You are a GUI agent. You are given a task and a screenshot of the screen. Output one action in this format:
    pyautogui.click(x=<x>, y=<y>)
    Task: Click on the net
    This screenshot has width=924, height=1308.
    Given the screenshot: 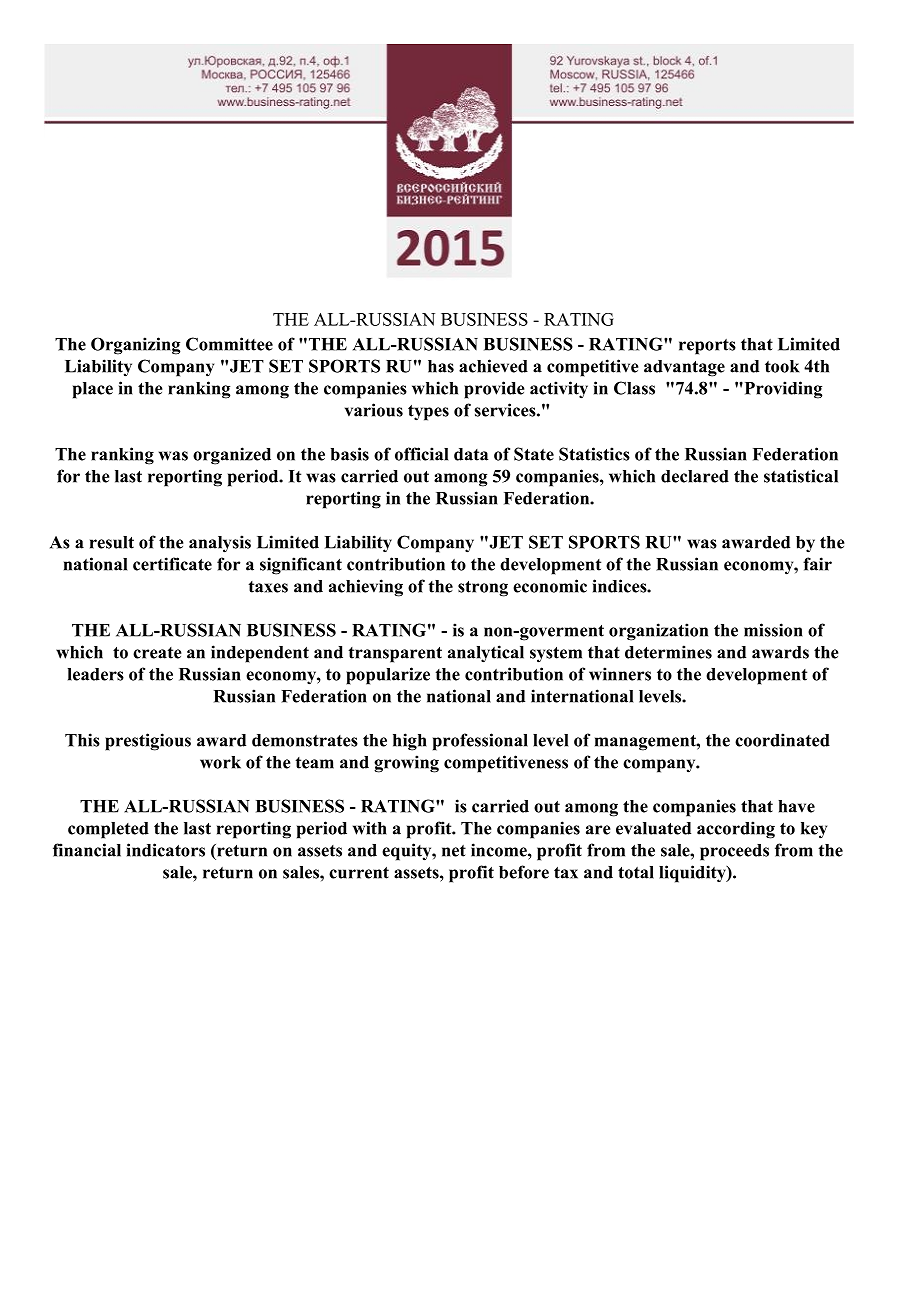 What is the action you would take?
    pyautogui.click(x=454, y=851)
